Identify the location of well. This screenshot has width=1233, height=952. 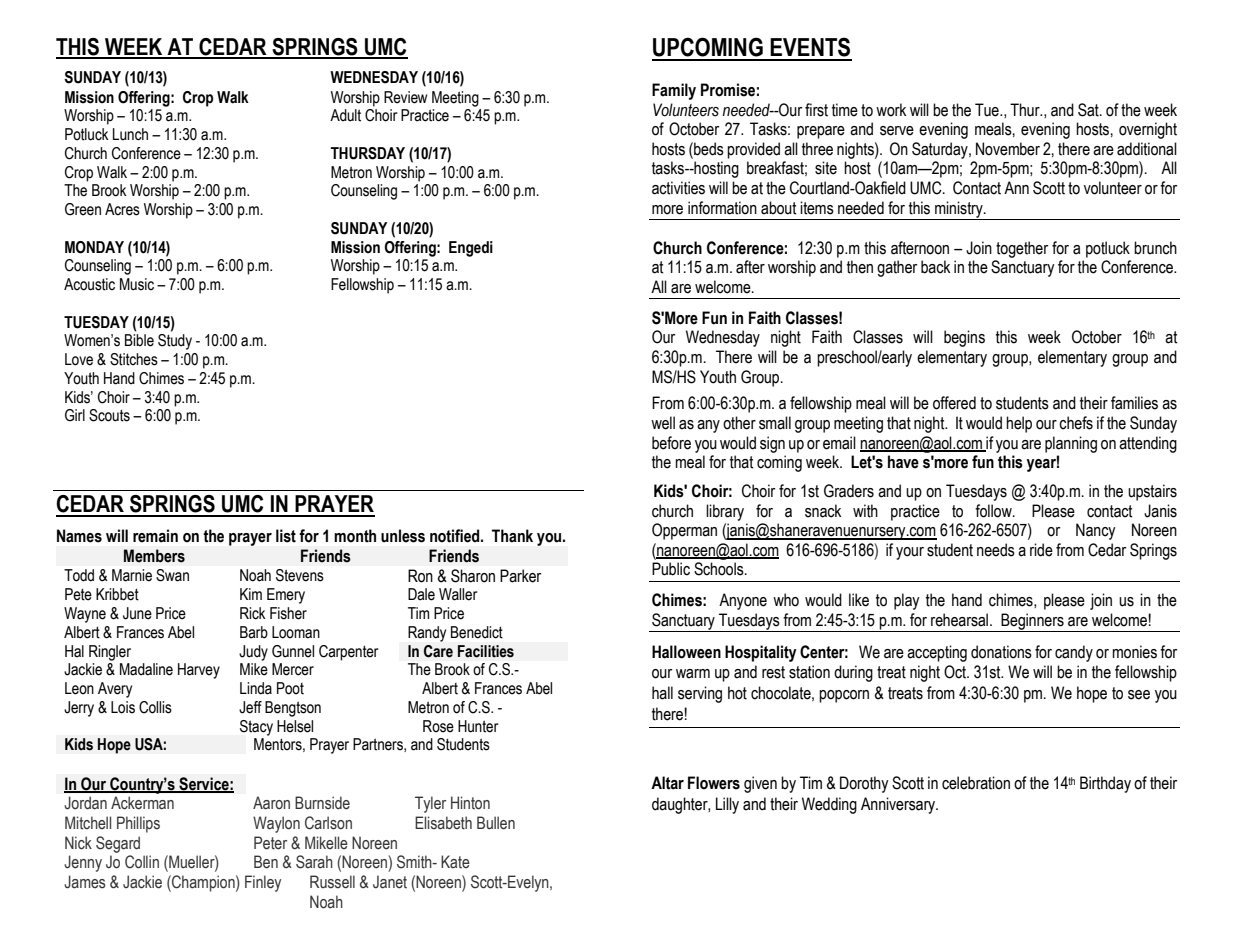
(663, 423).
